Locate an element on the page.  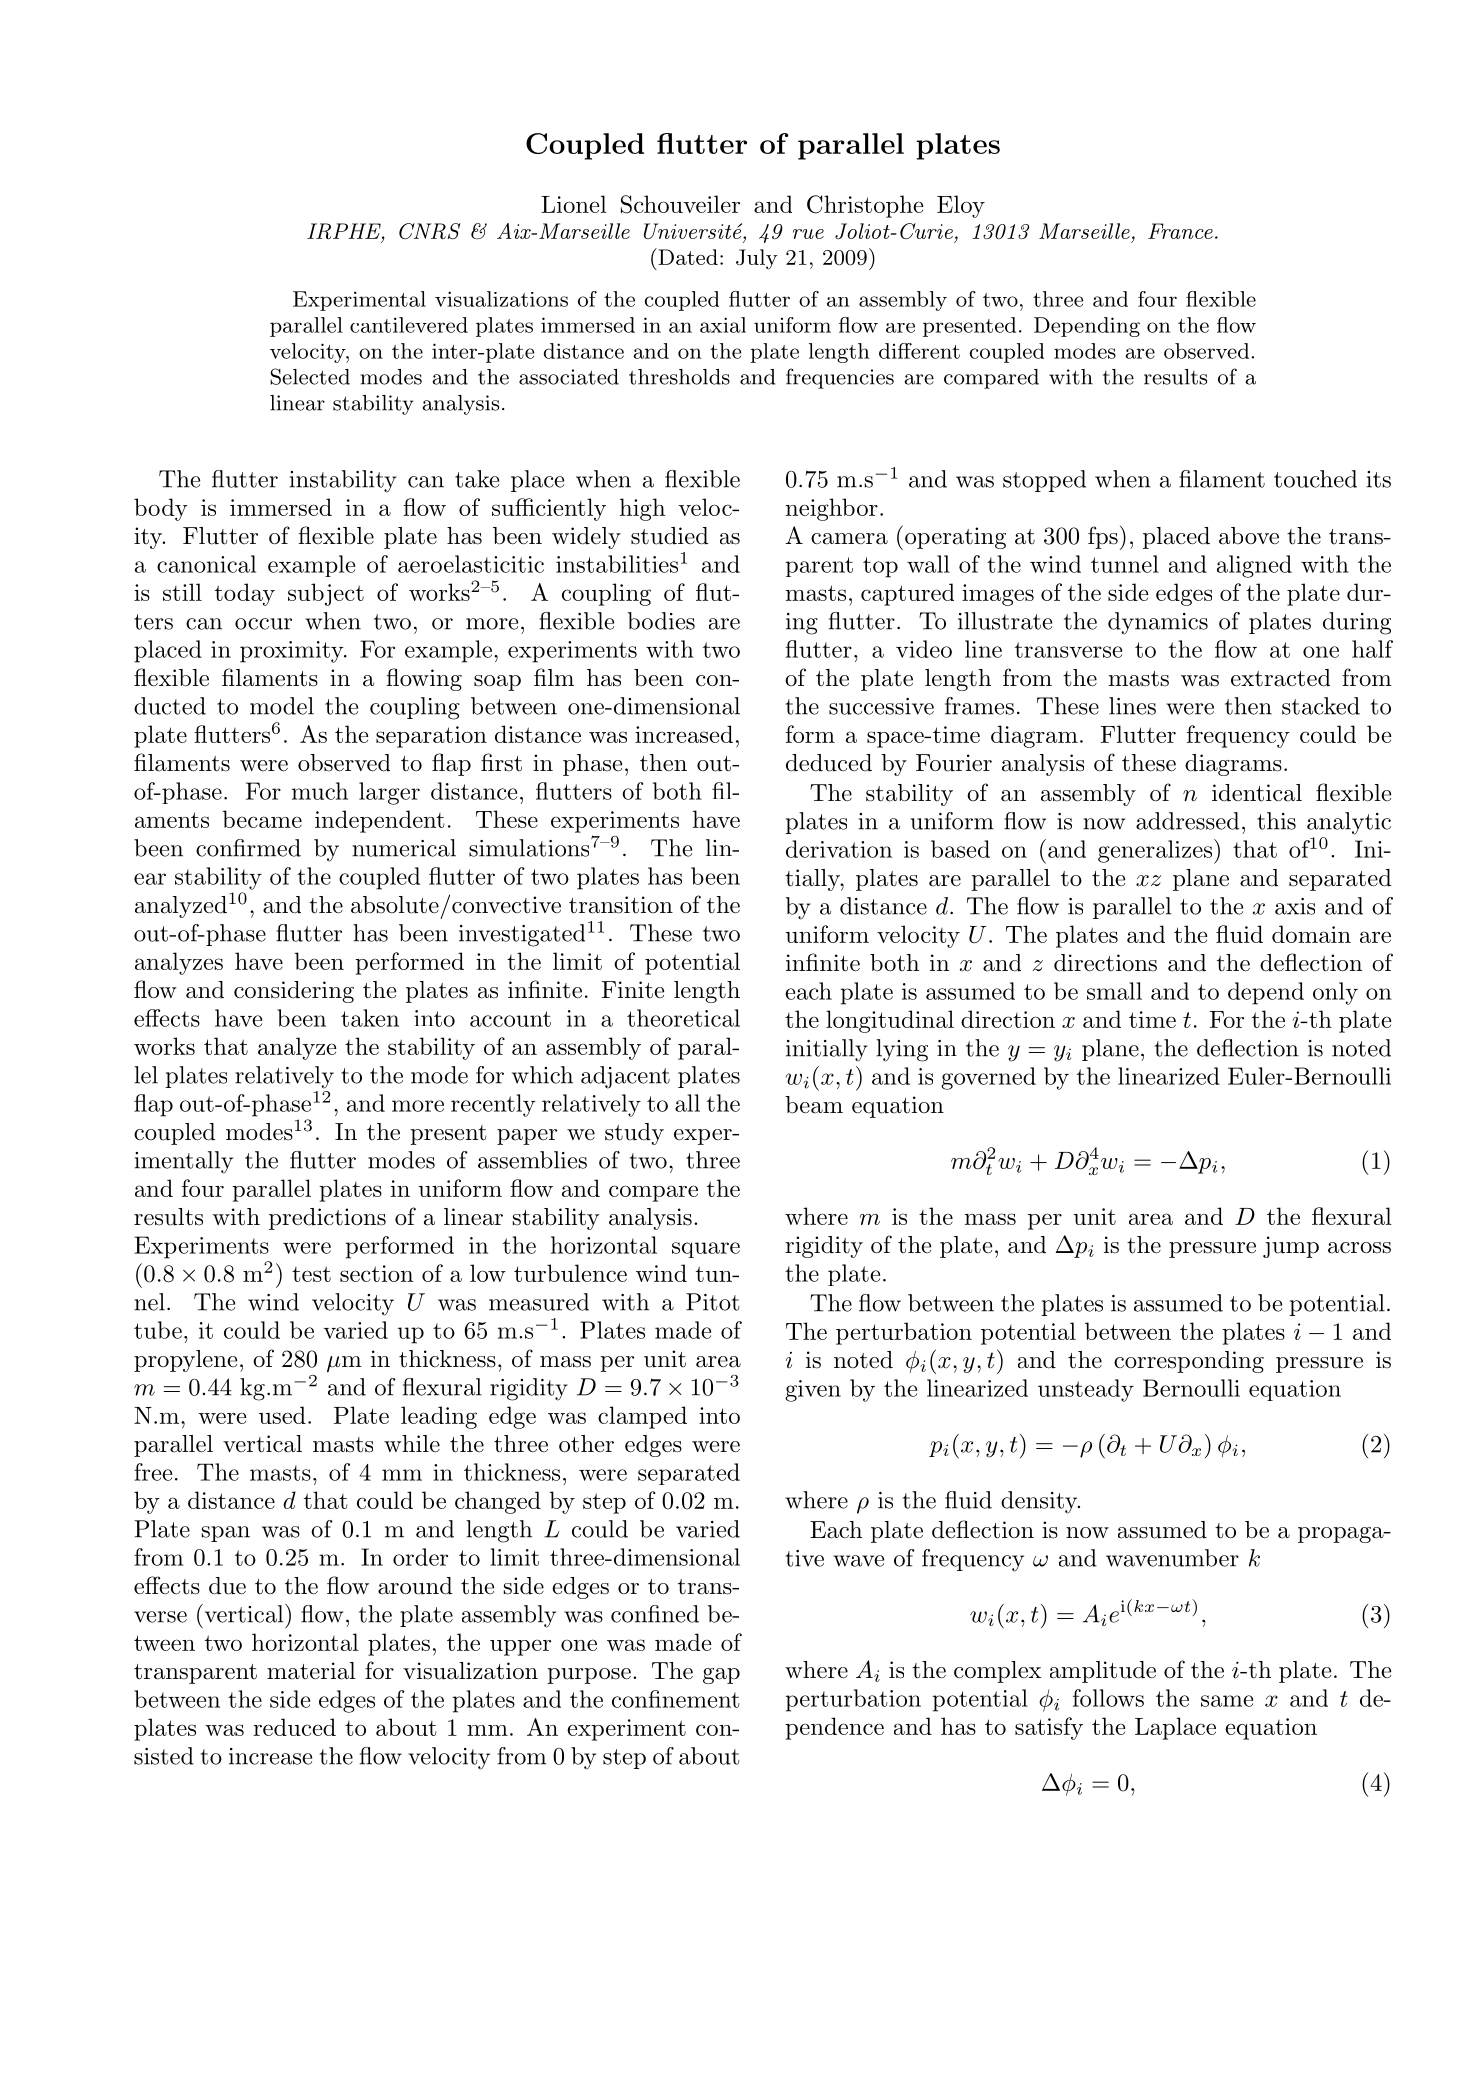
addressed is located at coordinates (1187, 821).
